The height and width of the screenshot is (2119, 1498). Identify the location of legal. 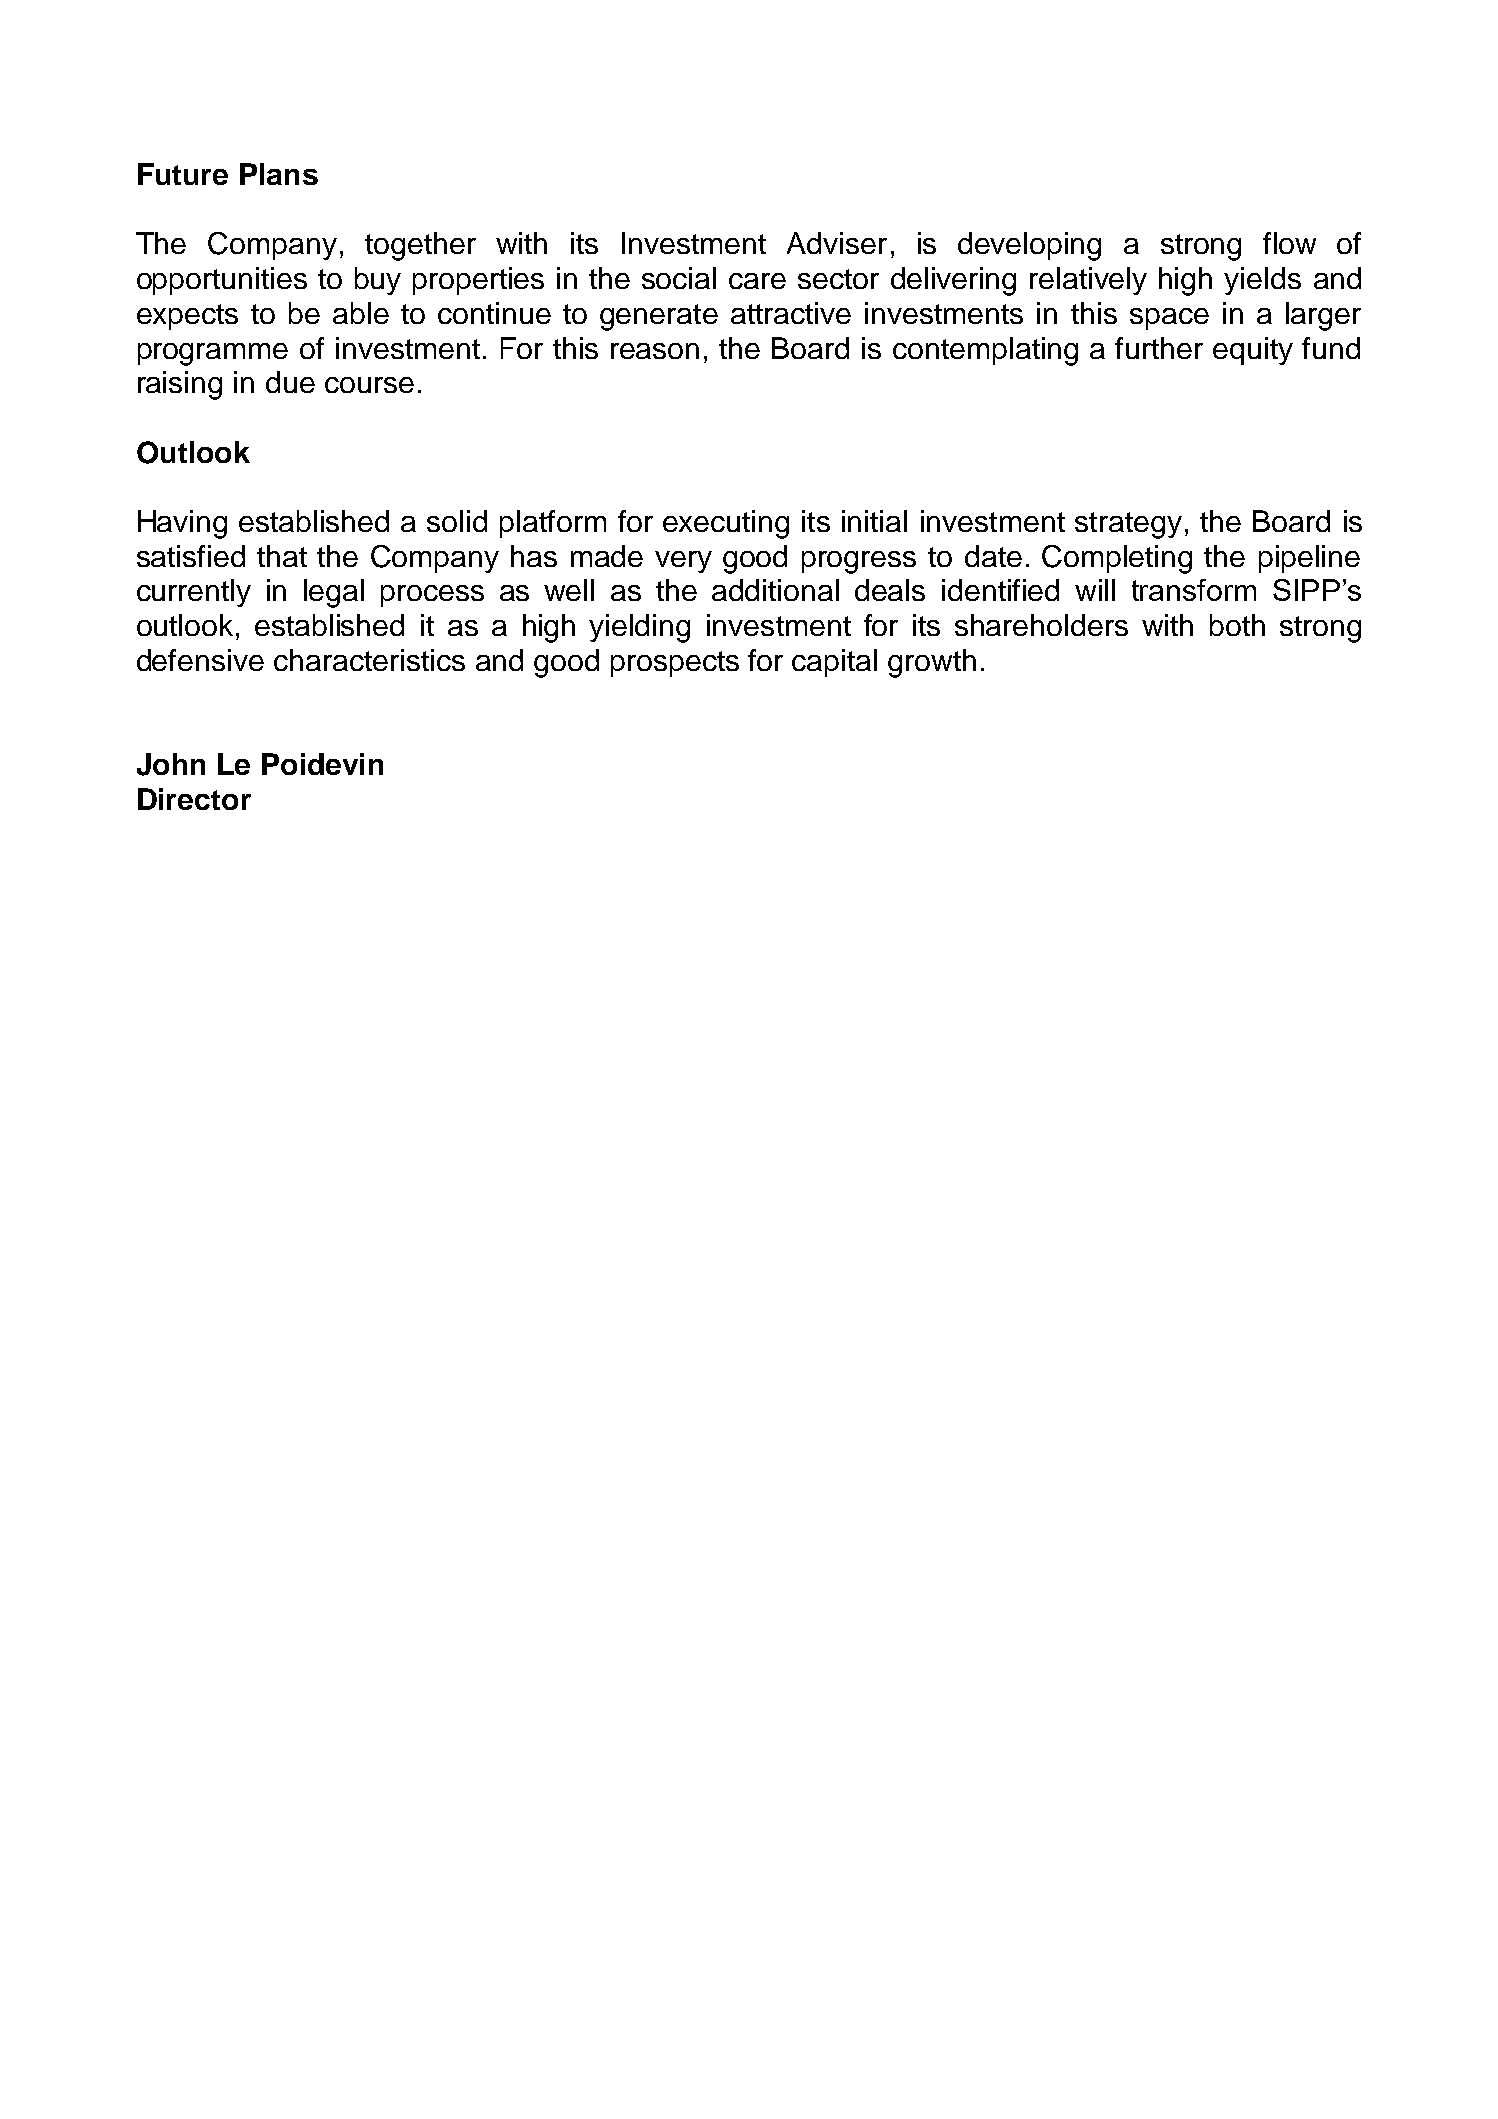
(334, 593).
